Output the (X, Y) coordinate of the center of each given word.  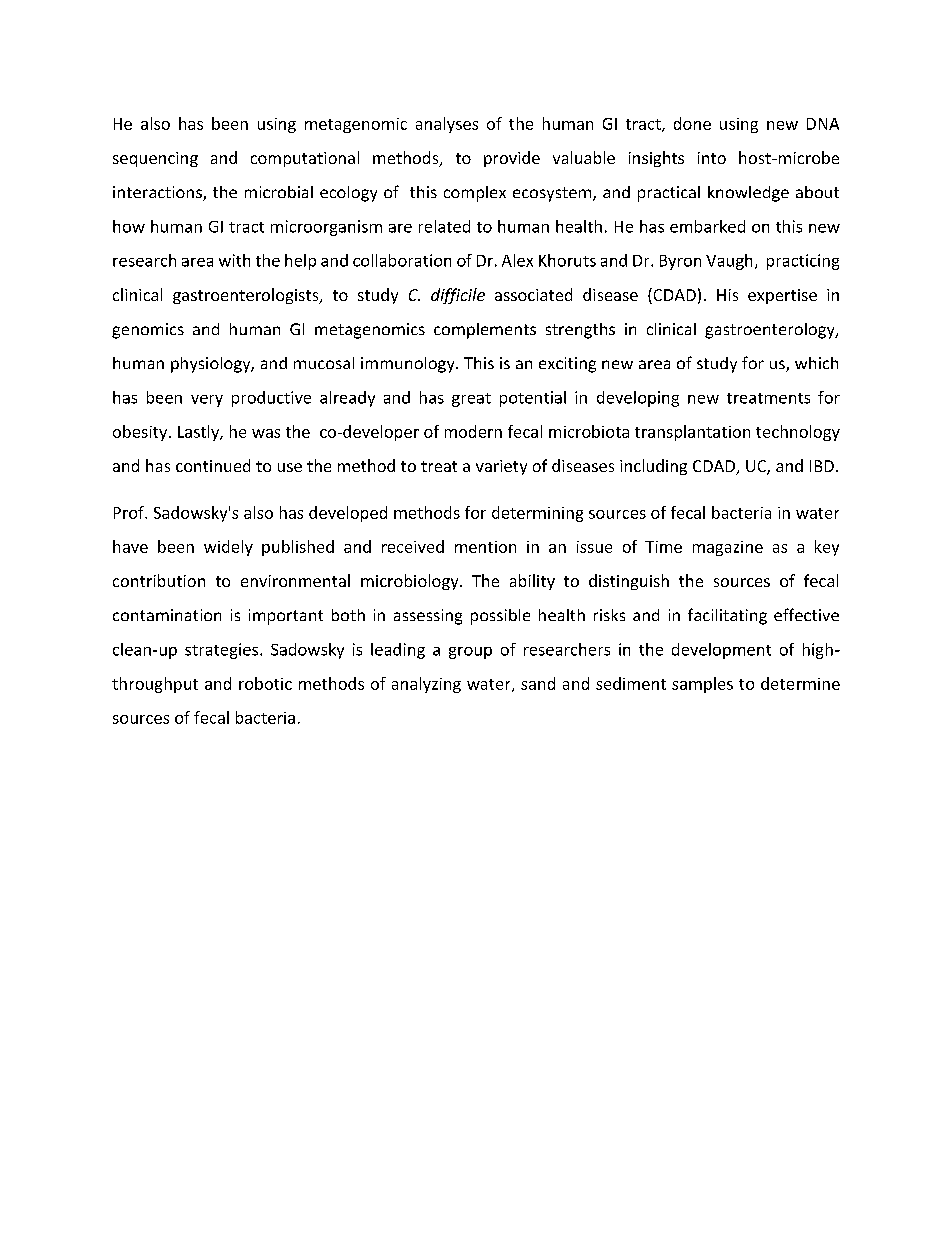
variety (501, 467)
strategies (223, 651)
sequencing (155, 159)
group (470, 653)
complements (485, 331)
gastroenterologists (247, 296)
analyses (447, 125)
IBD (822, 466)
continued (213, 465)
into (712, 158)
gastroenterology (771, 331)
